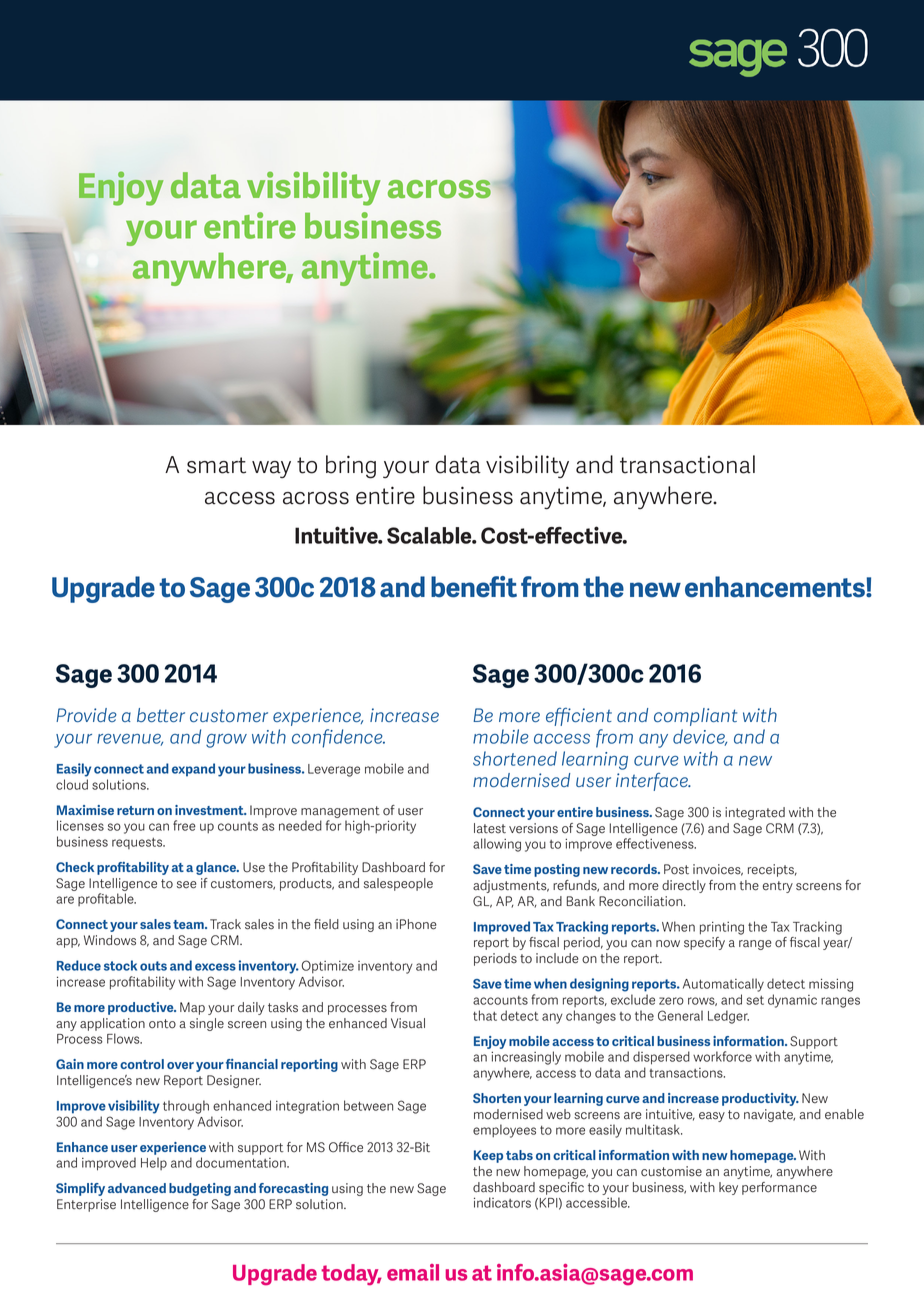 The width and height of the page is (924, 1308). What do you see at coordinates (180, 1065) in the page?
I see `over` at bounding box center [180, 1065].
